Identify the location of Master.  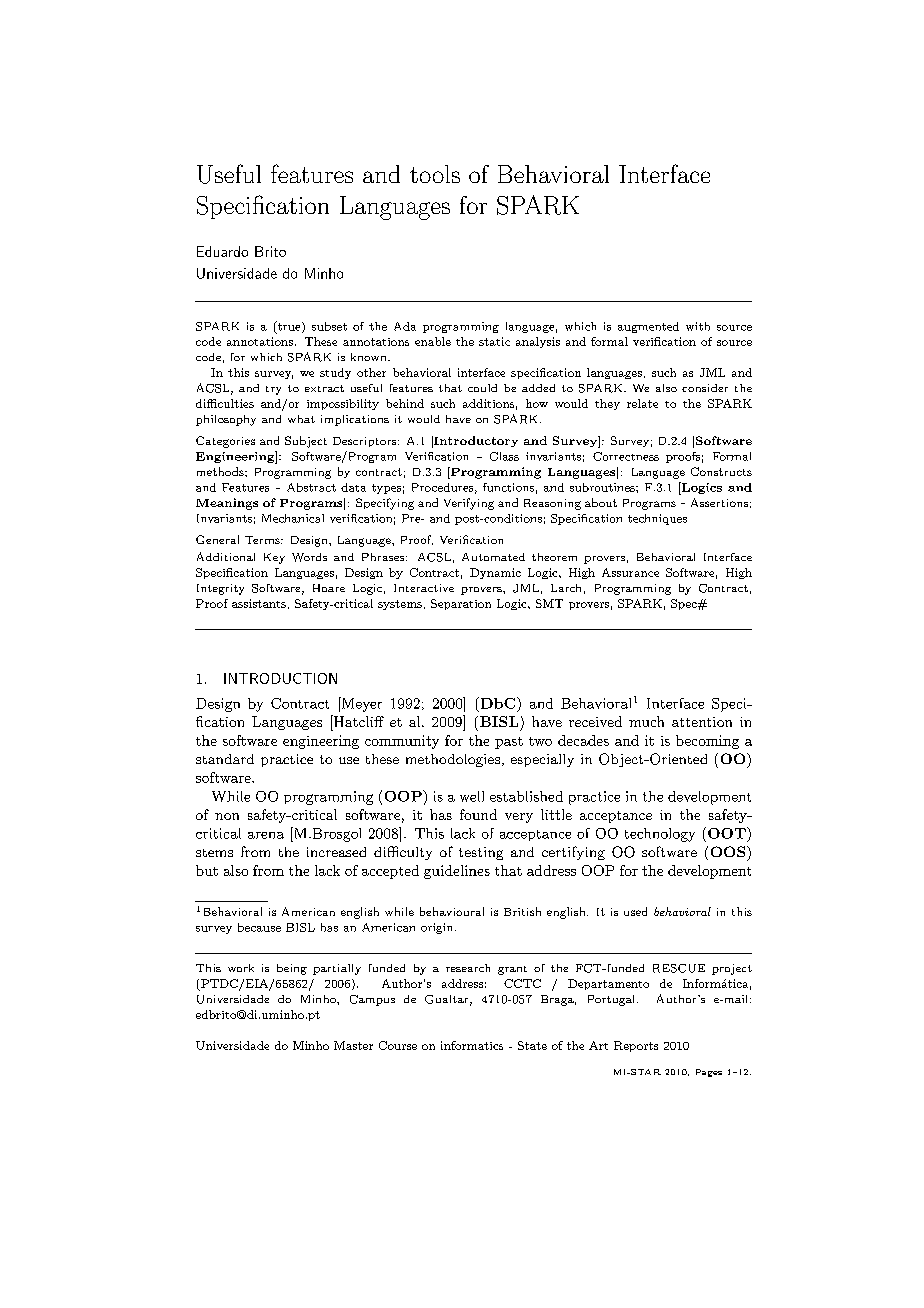
(353, 1045).
